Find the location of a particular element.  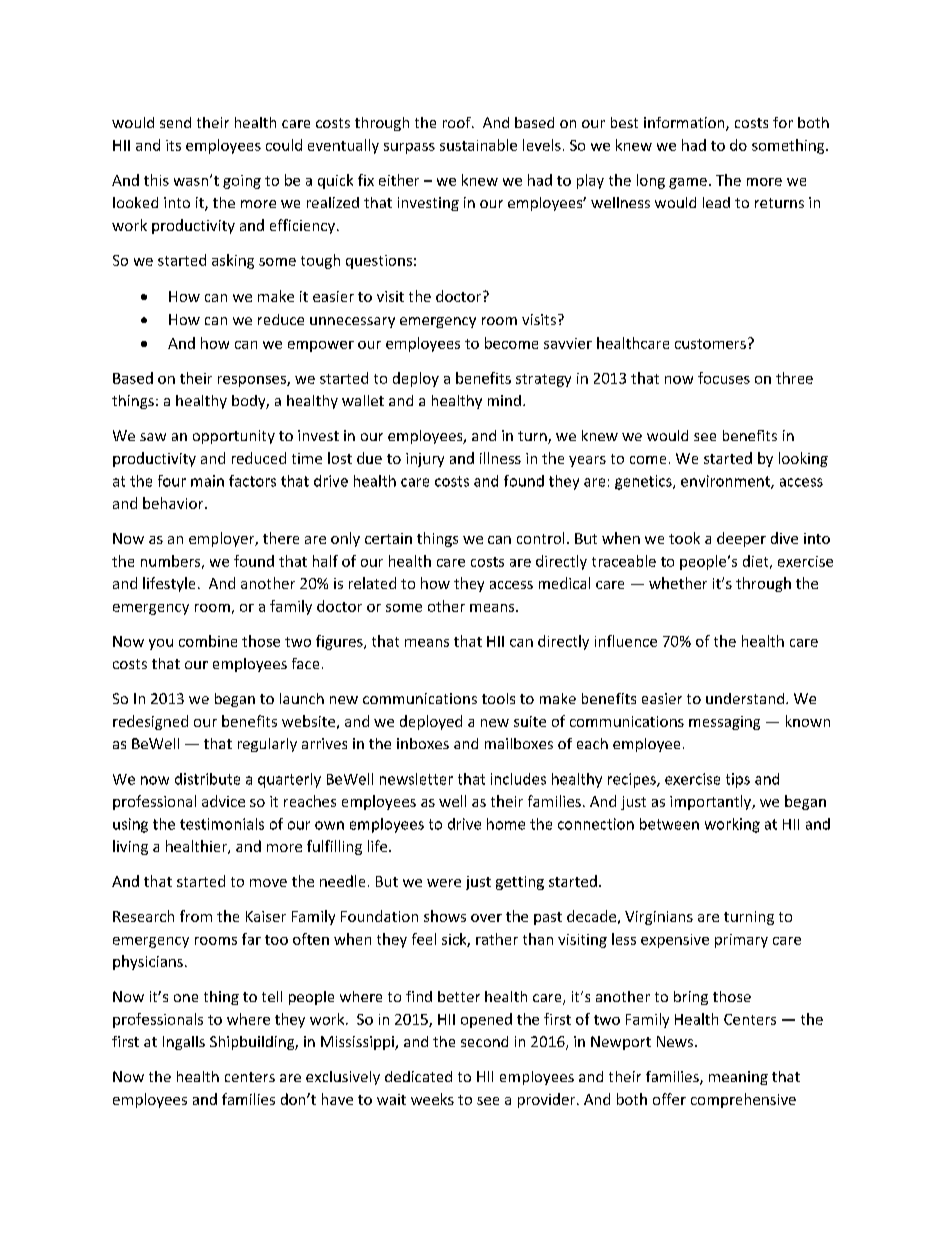

opportunity is located at coordinates (234, 437).
